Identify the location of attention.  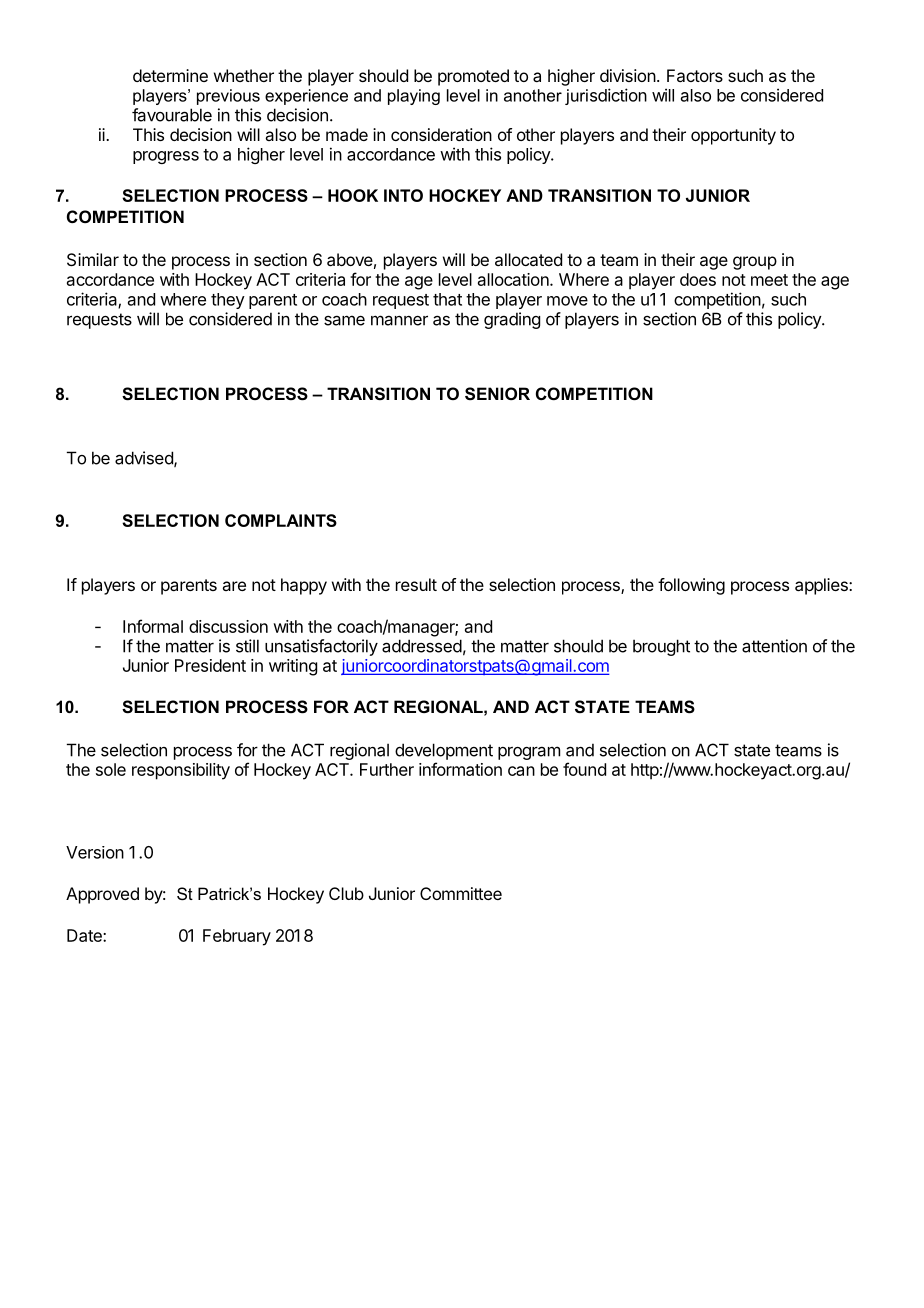
(774, 646).
